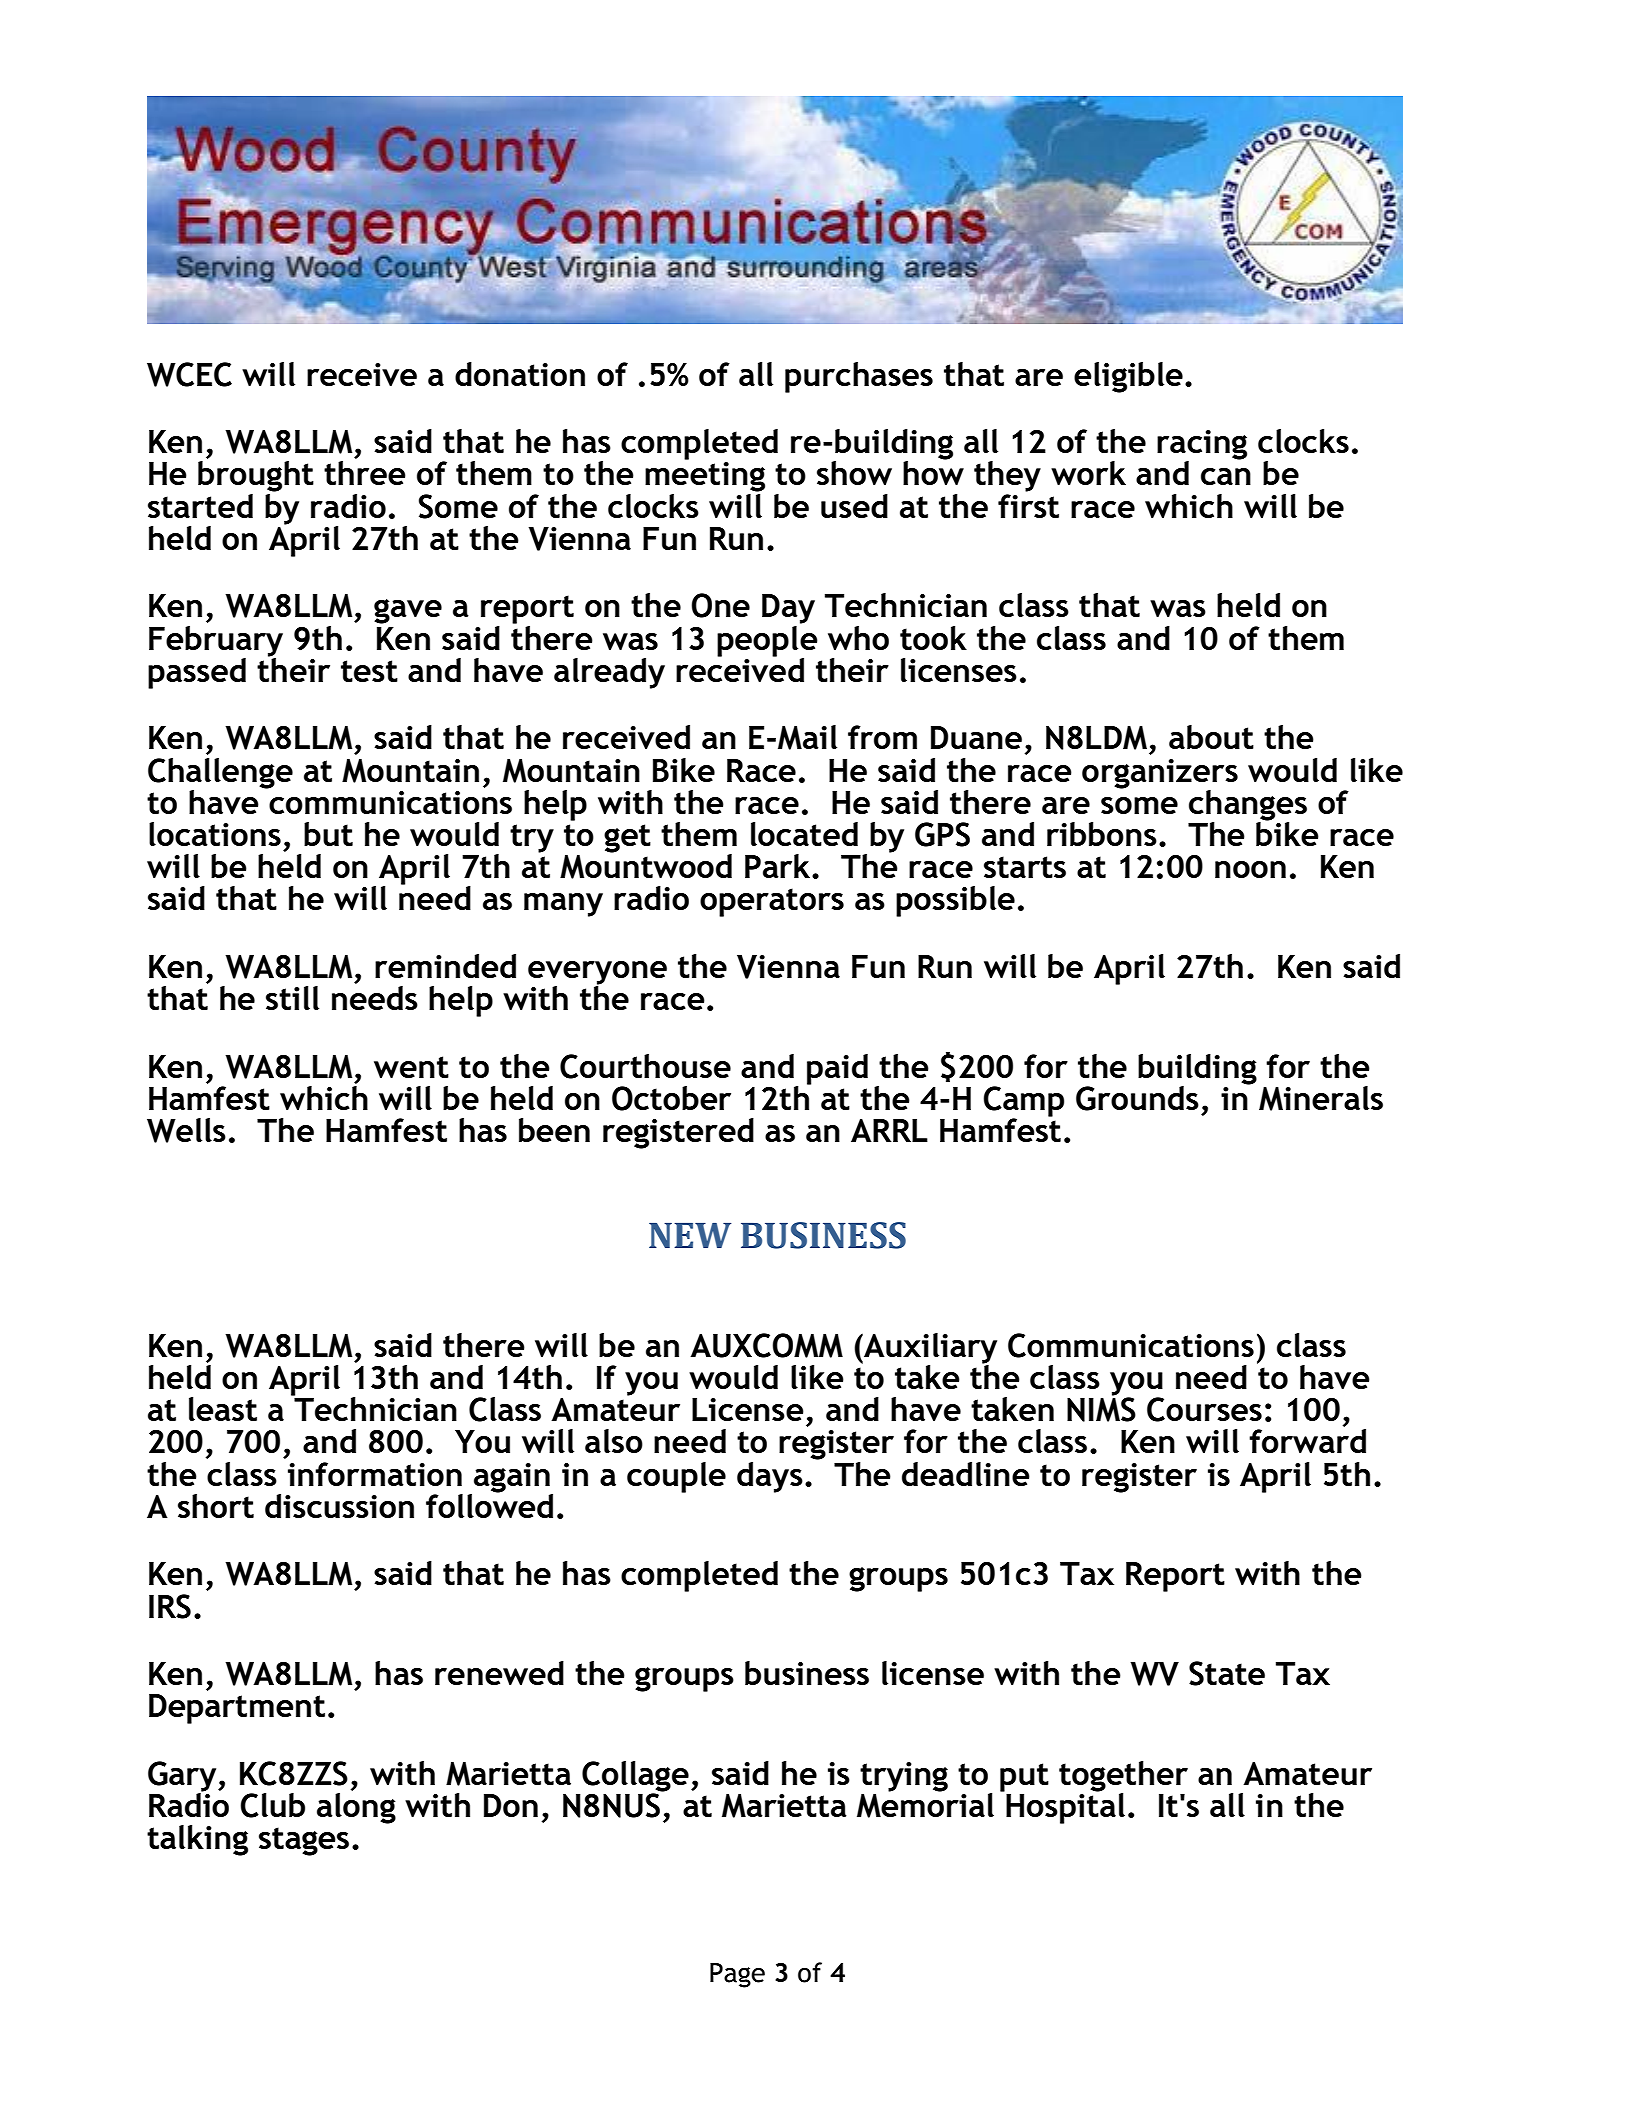  What do you see at coordinates (737, 1975) in the document?
I see `Page` at bounding box center [737, 1975].
